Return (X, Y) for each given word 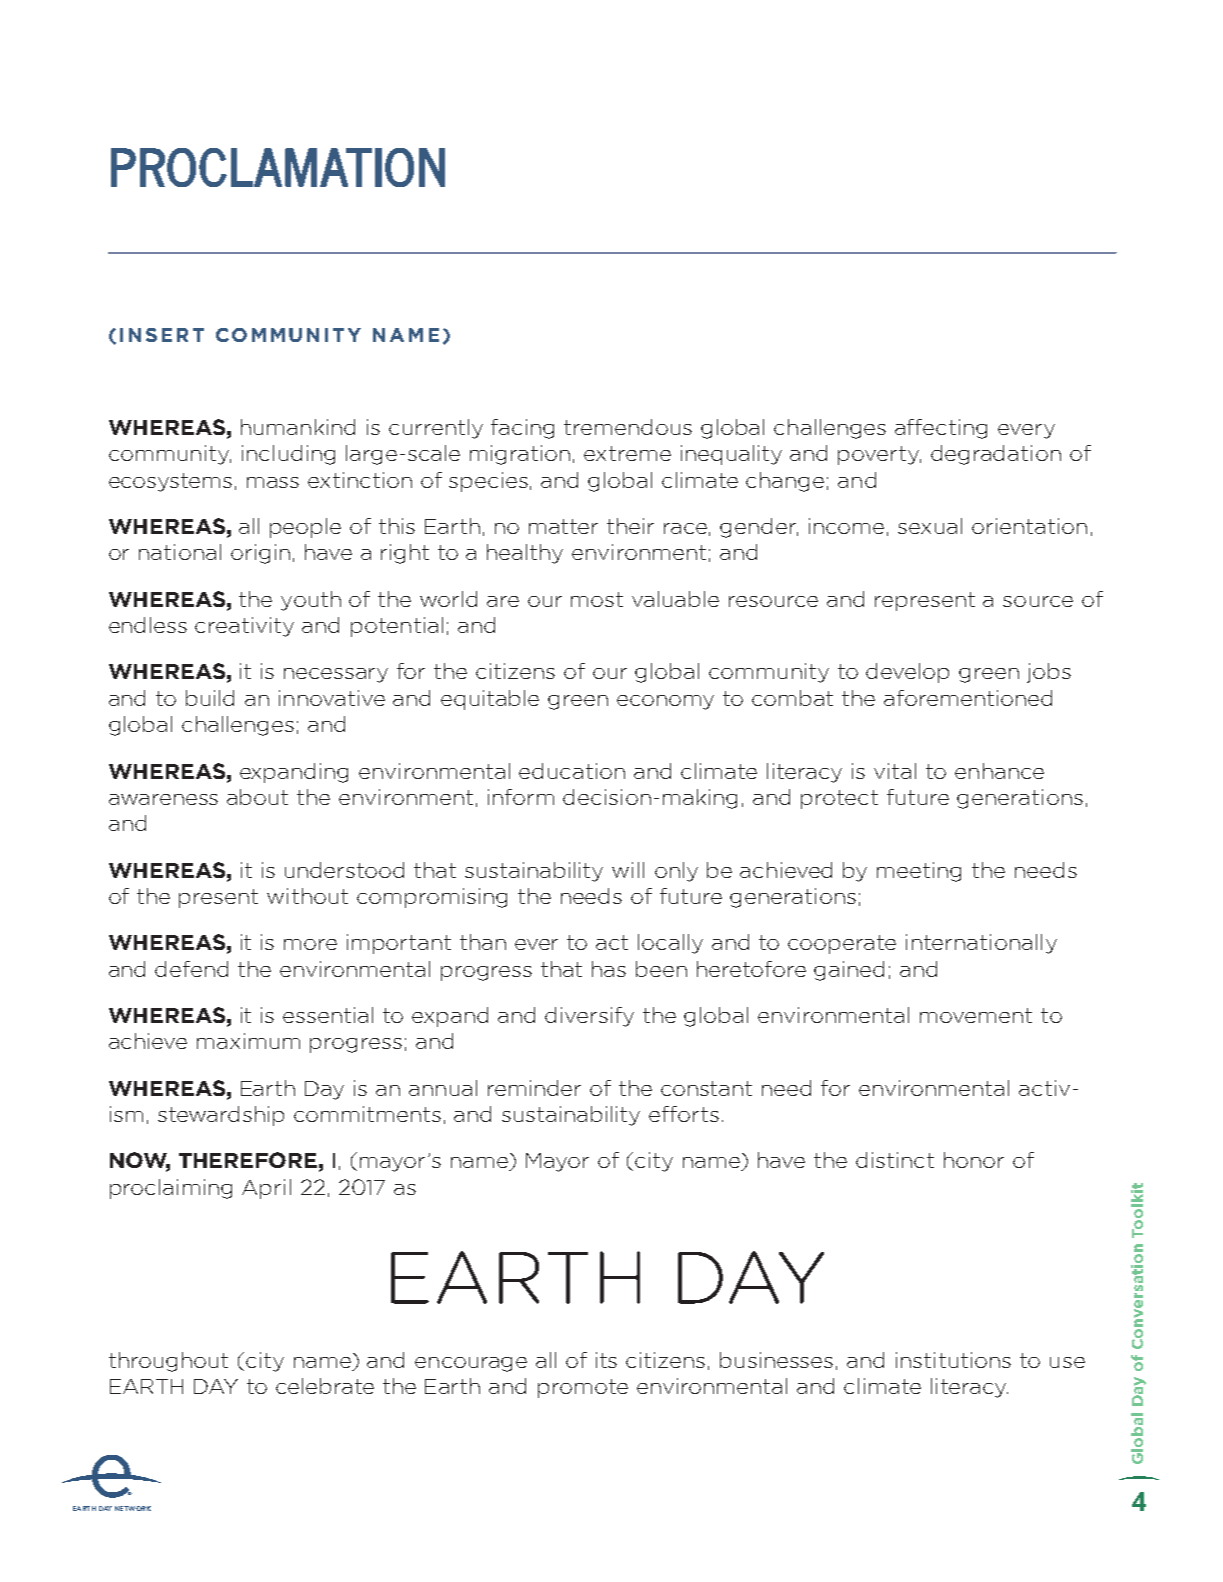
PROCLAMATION (278, 167)
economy (665, 702)
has (609, 969)
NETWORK (133, 1508)
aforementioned (968, 698)
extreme (627, 453)
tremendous (628, 427)
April (266, 1189)
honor (974, 1160)
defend (191, 969)
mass (273, 482)
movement (976, 1015)
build (210, 698)
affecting (941, 429)
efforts (684, 1114)
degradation (996, 455)
